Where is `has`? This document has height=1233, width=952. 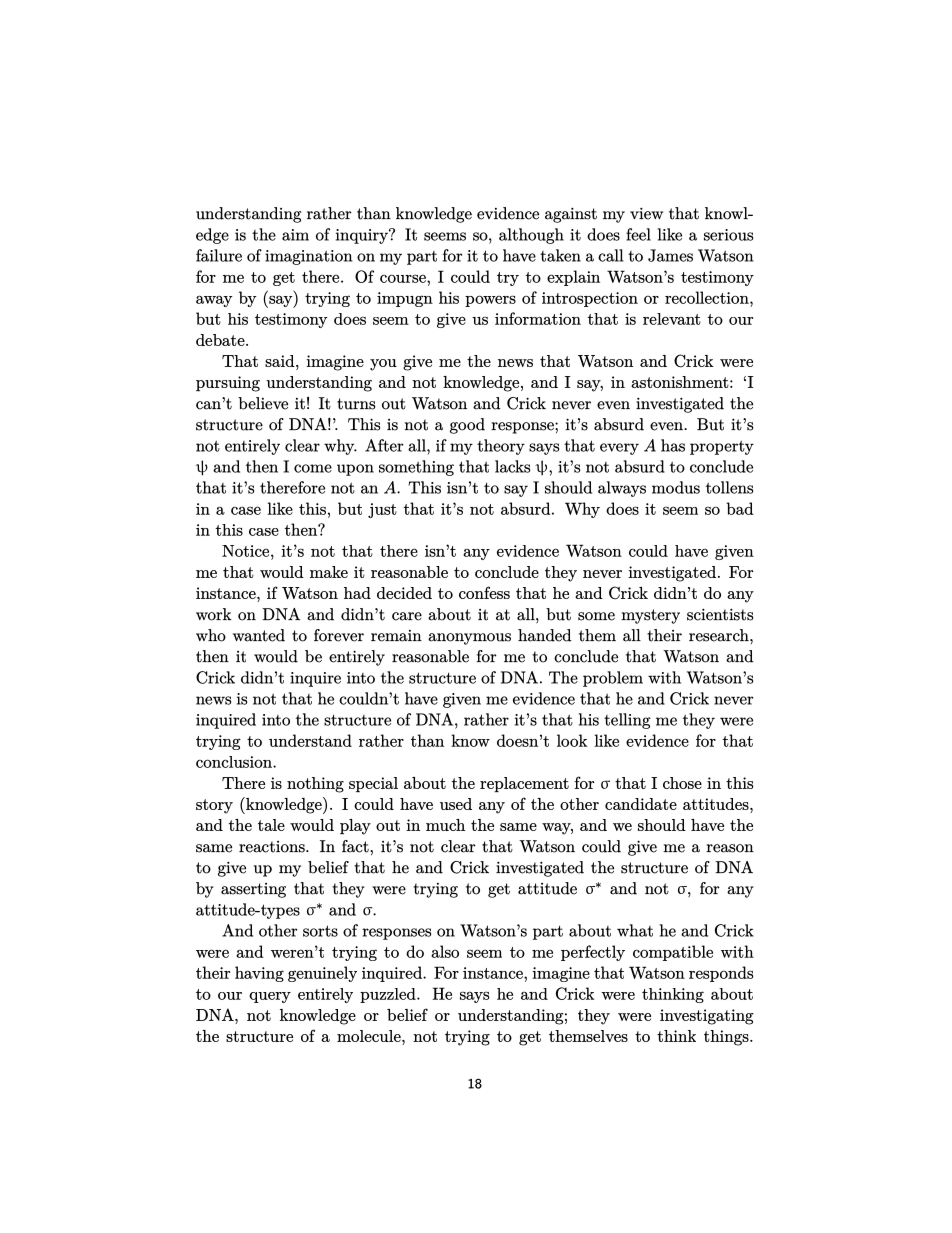 has is located at coordinates (673, 445).
